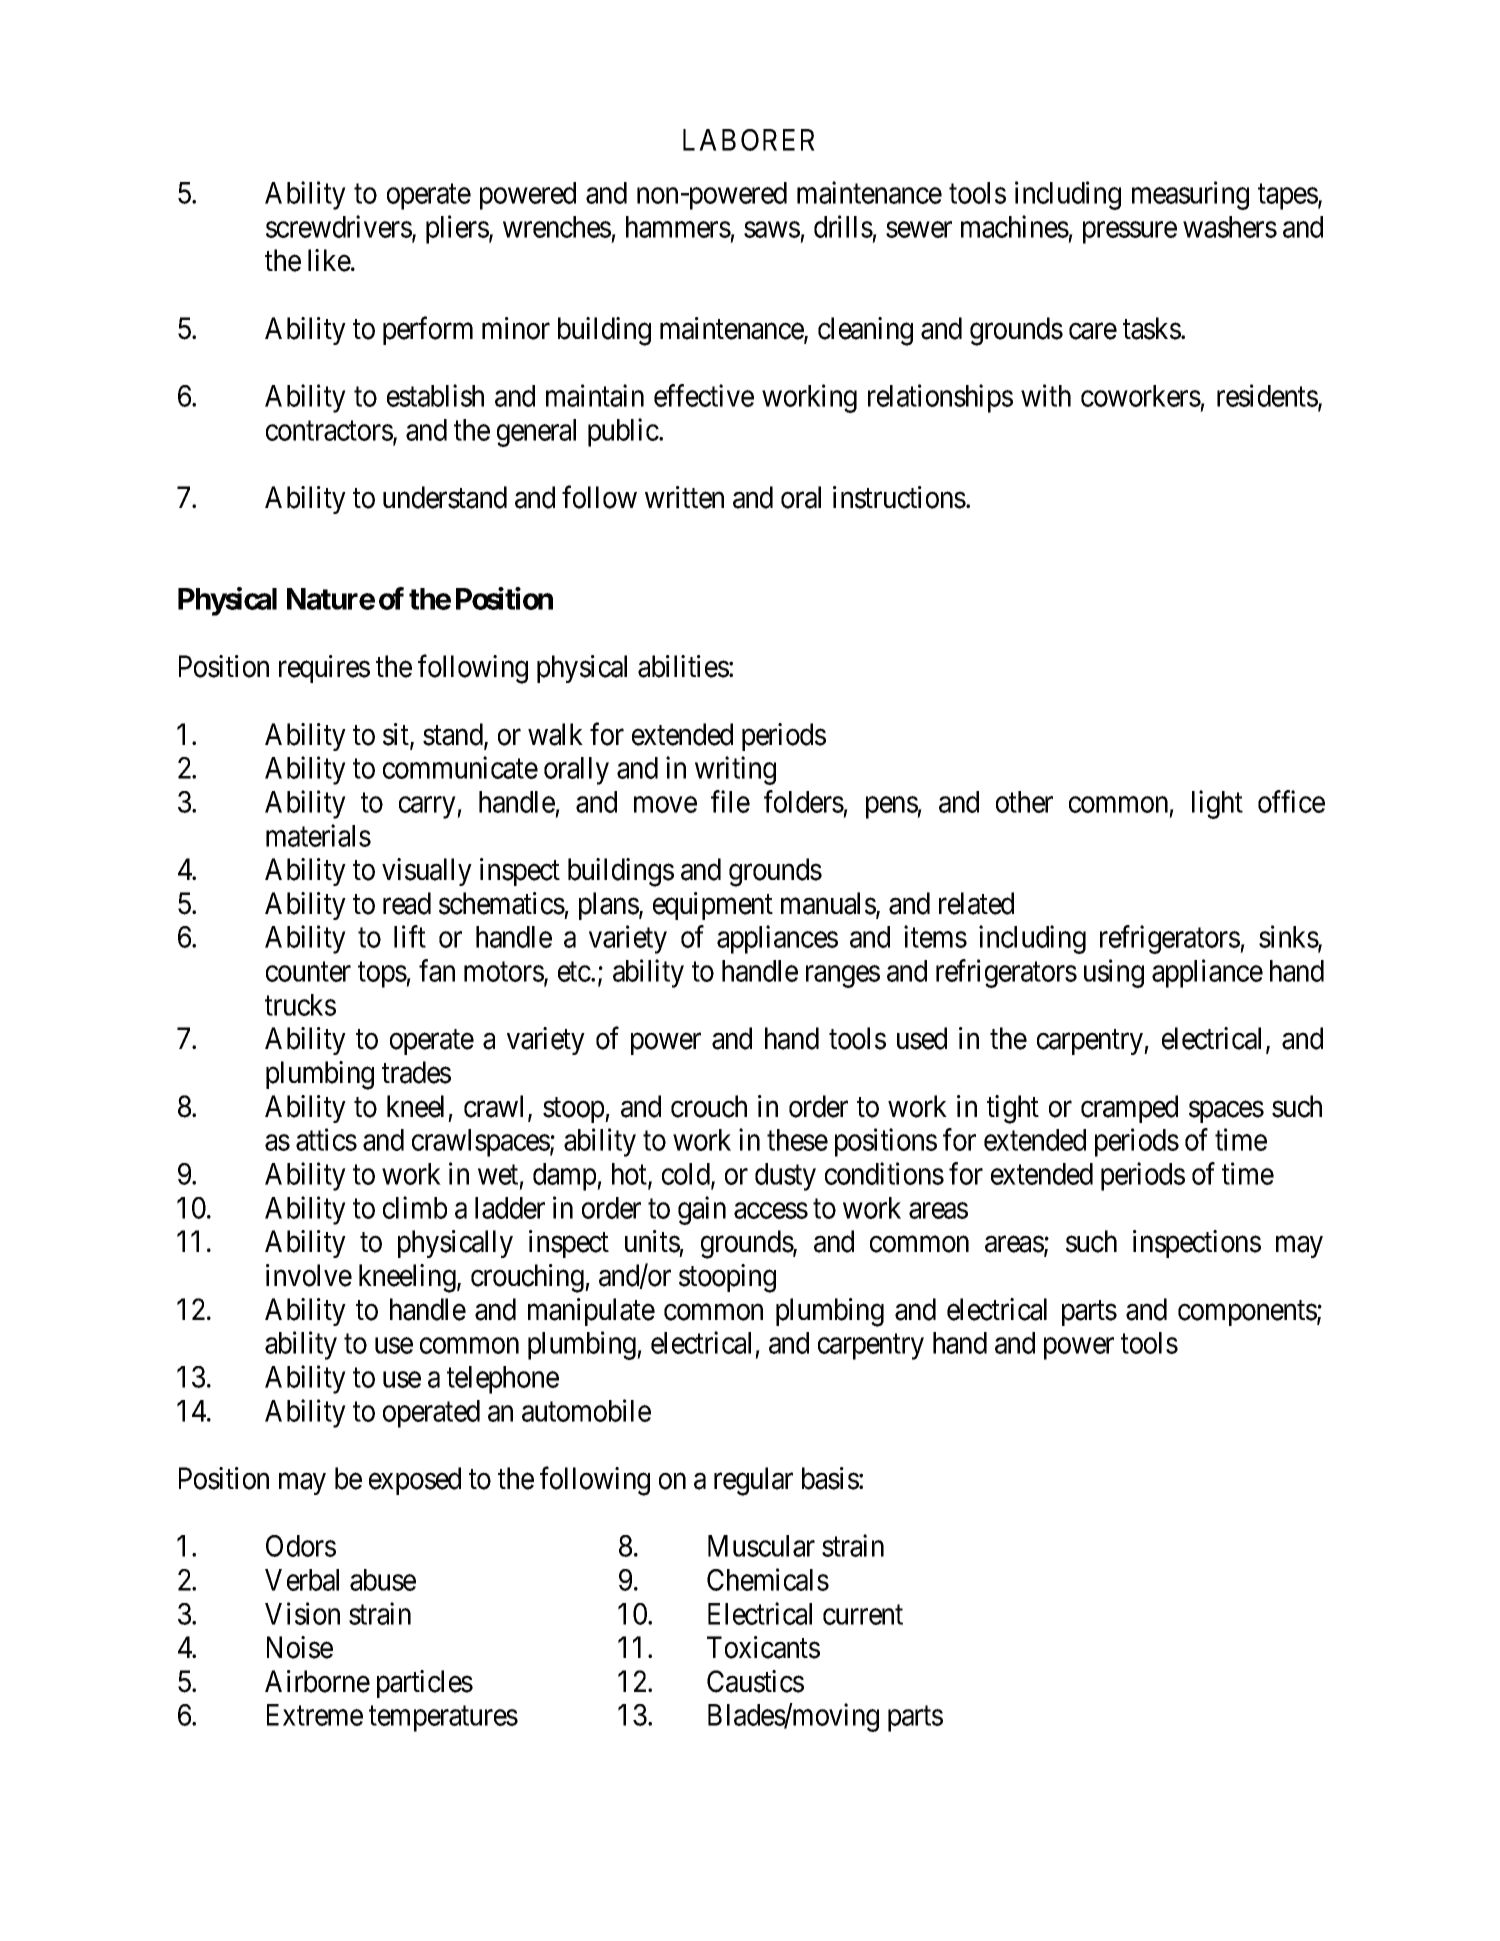 The height and width of the document is (1941, 1500). Describe the element at coordinates (702, 1210) in the document. I see `gain` at that location.
